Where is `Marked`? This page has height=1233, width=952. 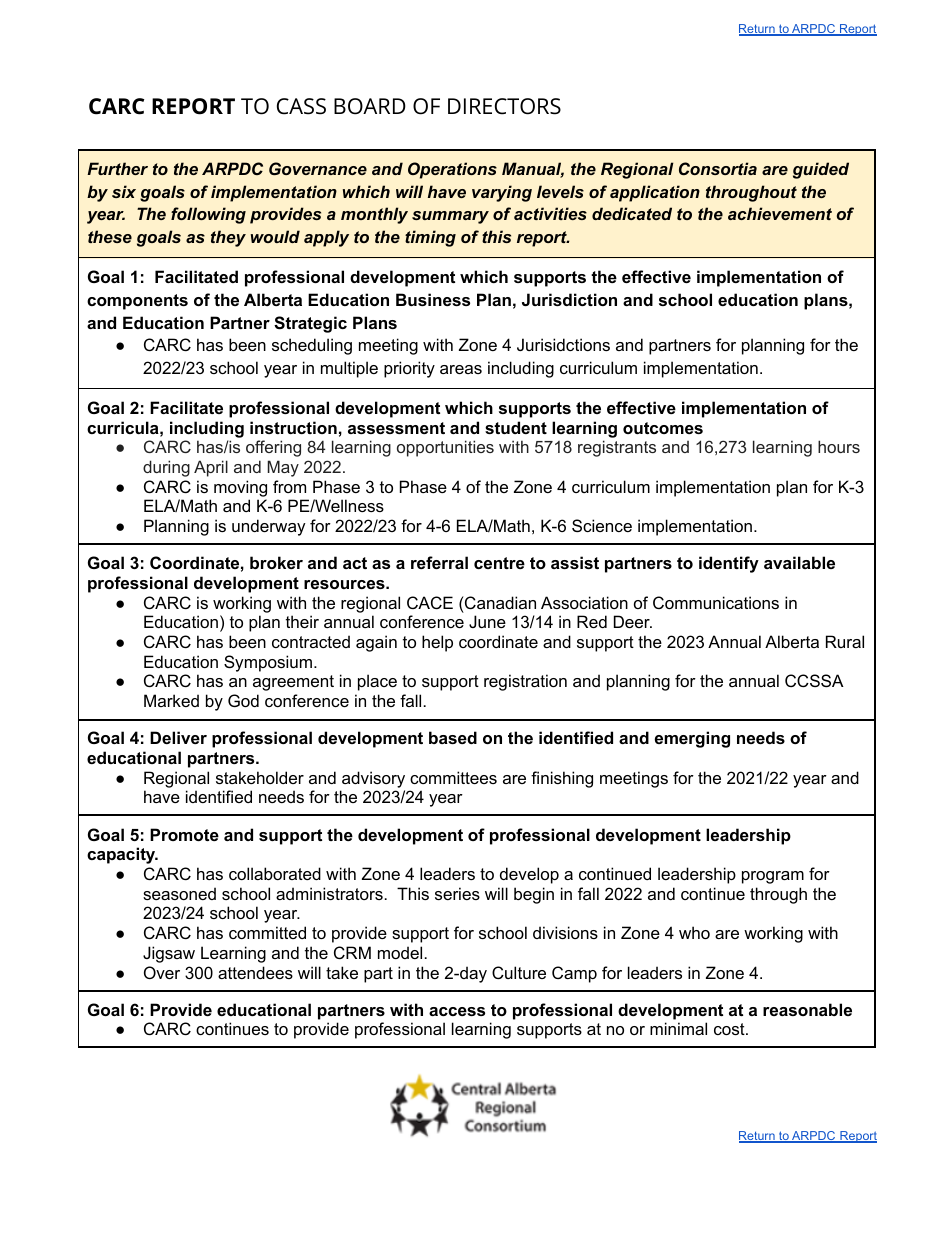
Marked is located at coordinates (171, 700).
